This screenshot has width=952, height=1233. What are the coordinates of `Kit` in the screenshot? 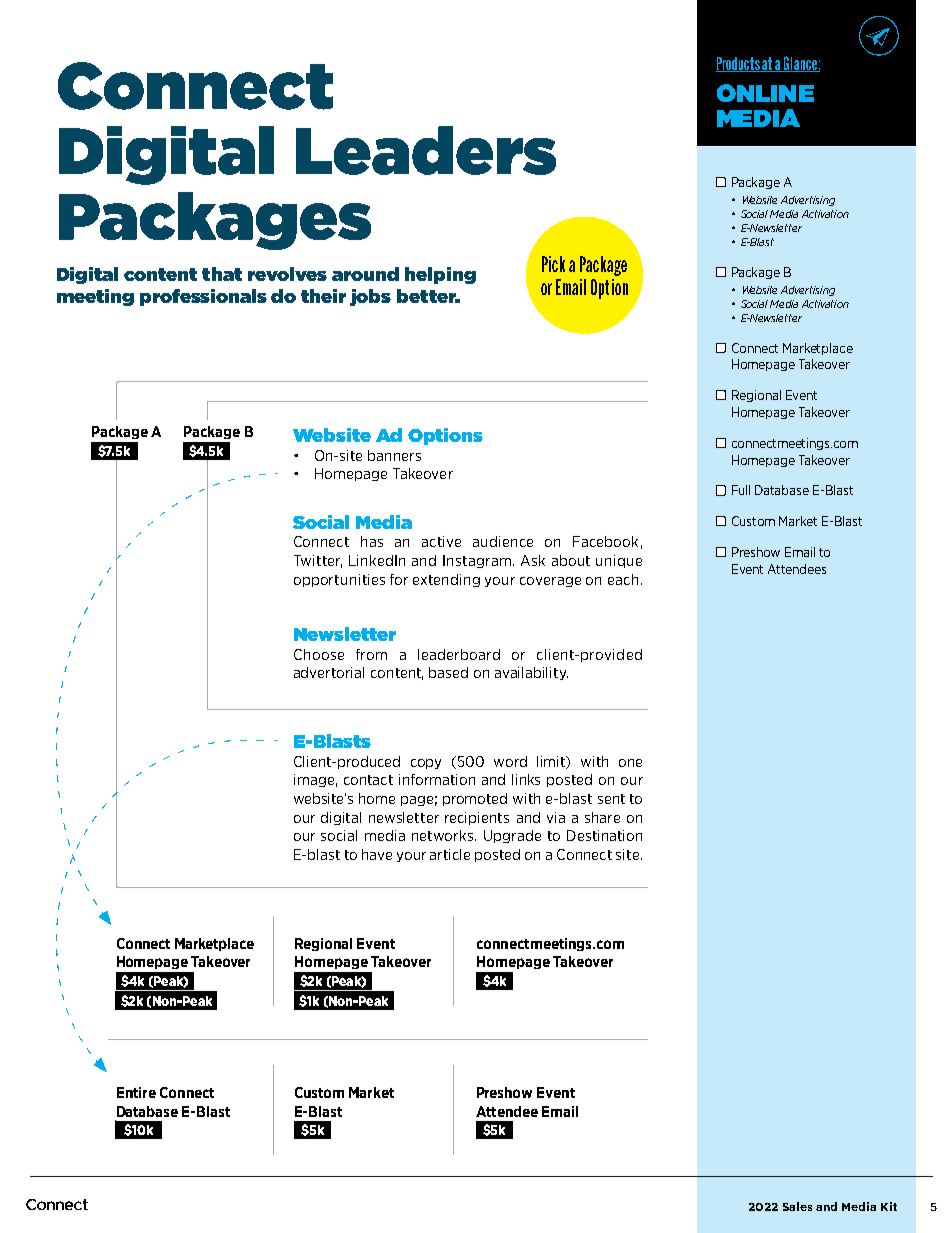 It's located at (889, 1206).
